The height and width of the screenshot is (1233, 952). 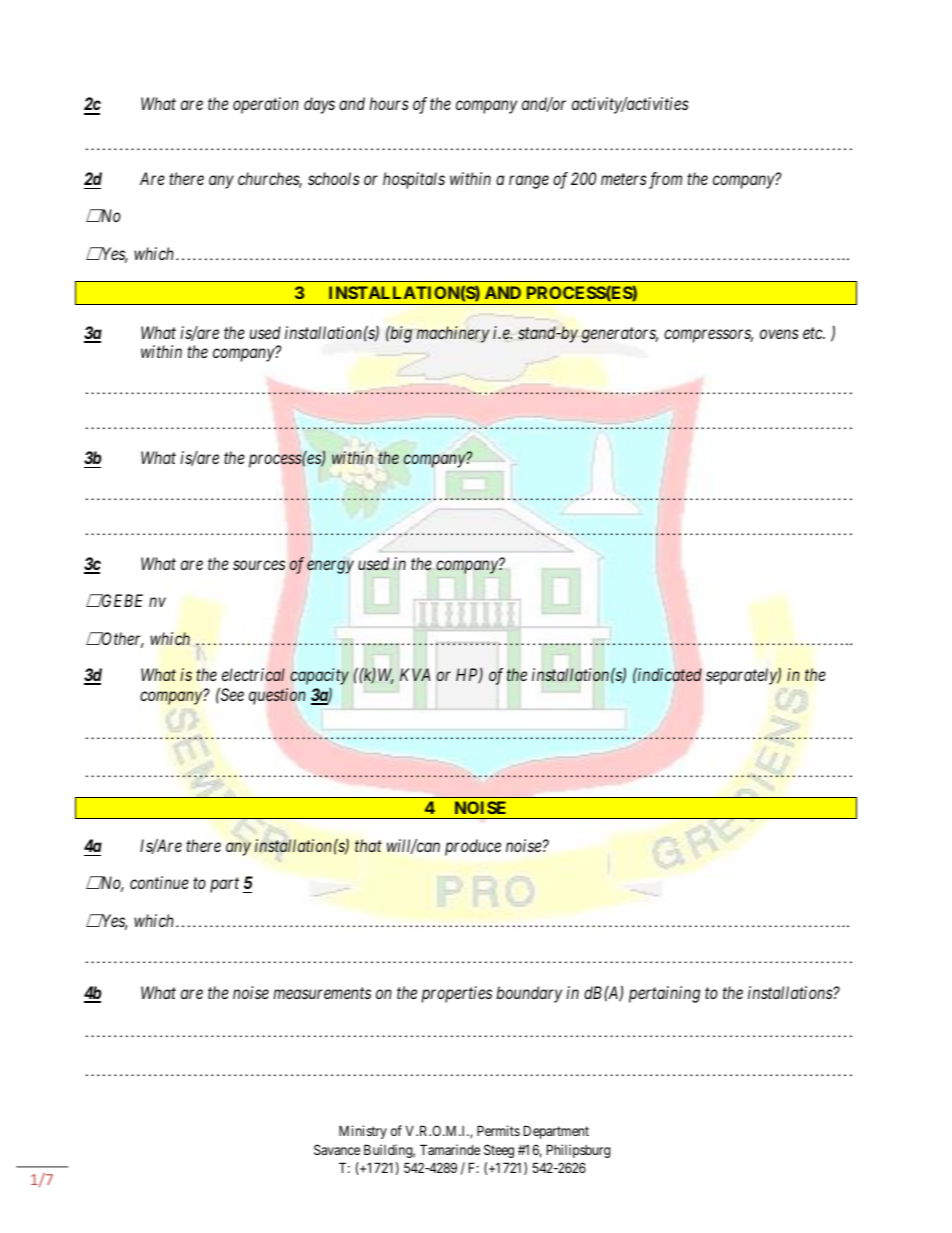 What do you see at coordinates (453, 334) in the screenshot?
I see `machinery` at bounding box center [453, 334].
